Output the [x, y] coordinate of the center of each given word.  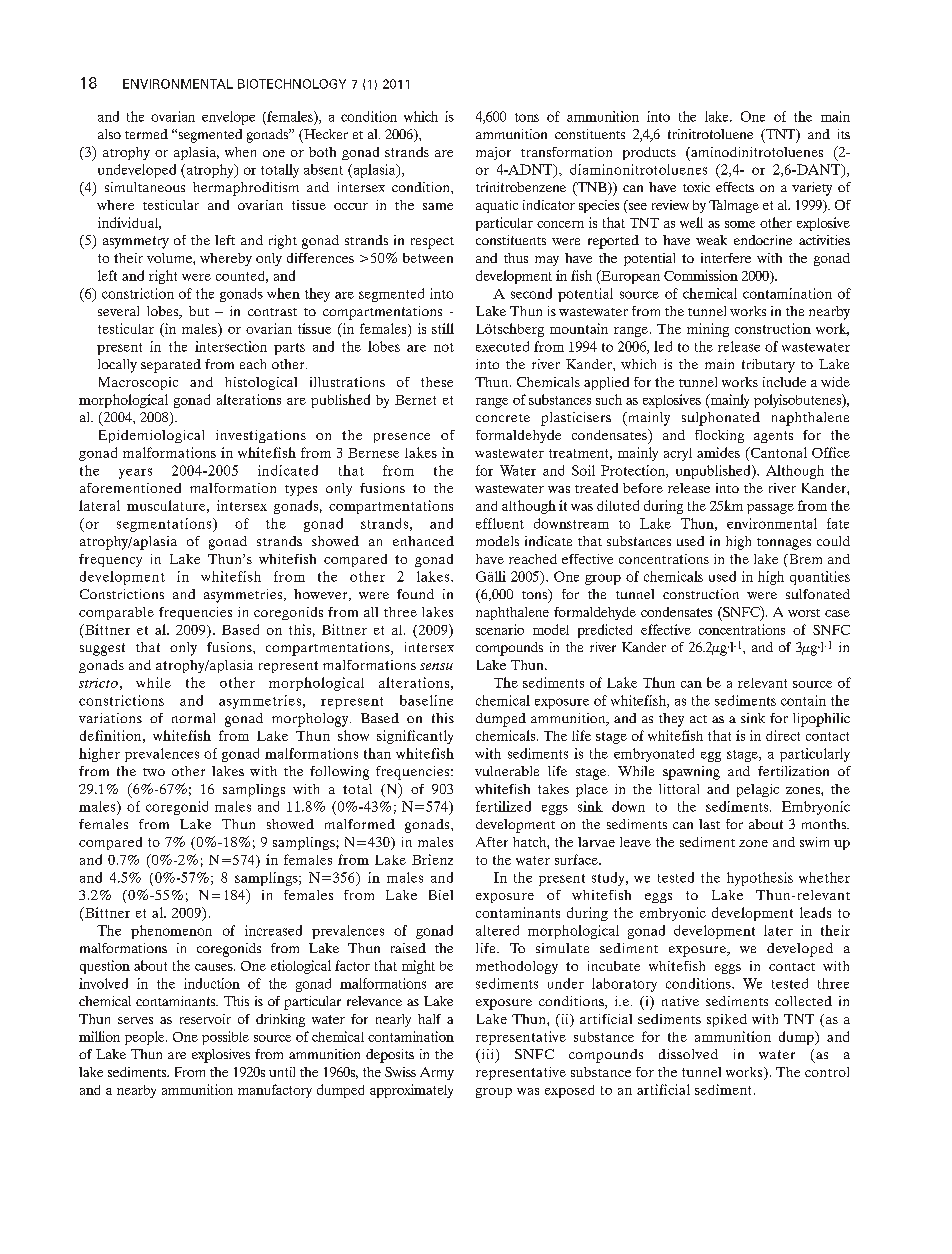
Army [437, 1073]
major [493, 153]
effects [735, 187]
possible [225, 1038]
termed [146, 134]
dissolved [688, 1054]
